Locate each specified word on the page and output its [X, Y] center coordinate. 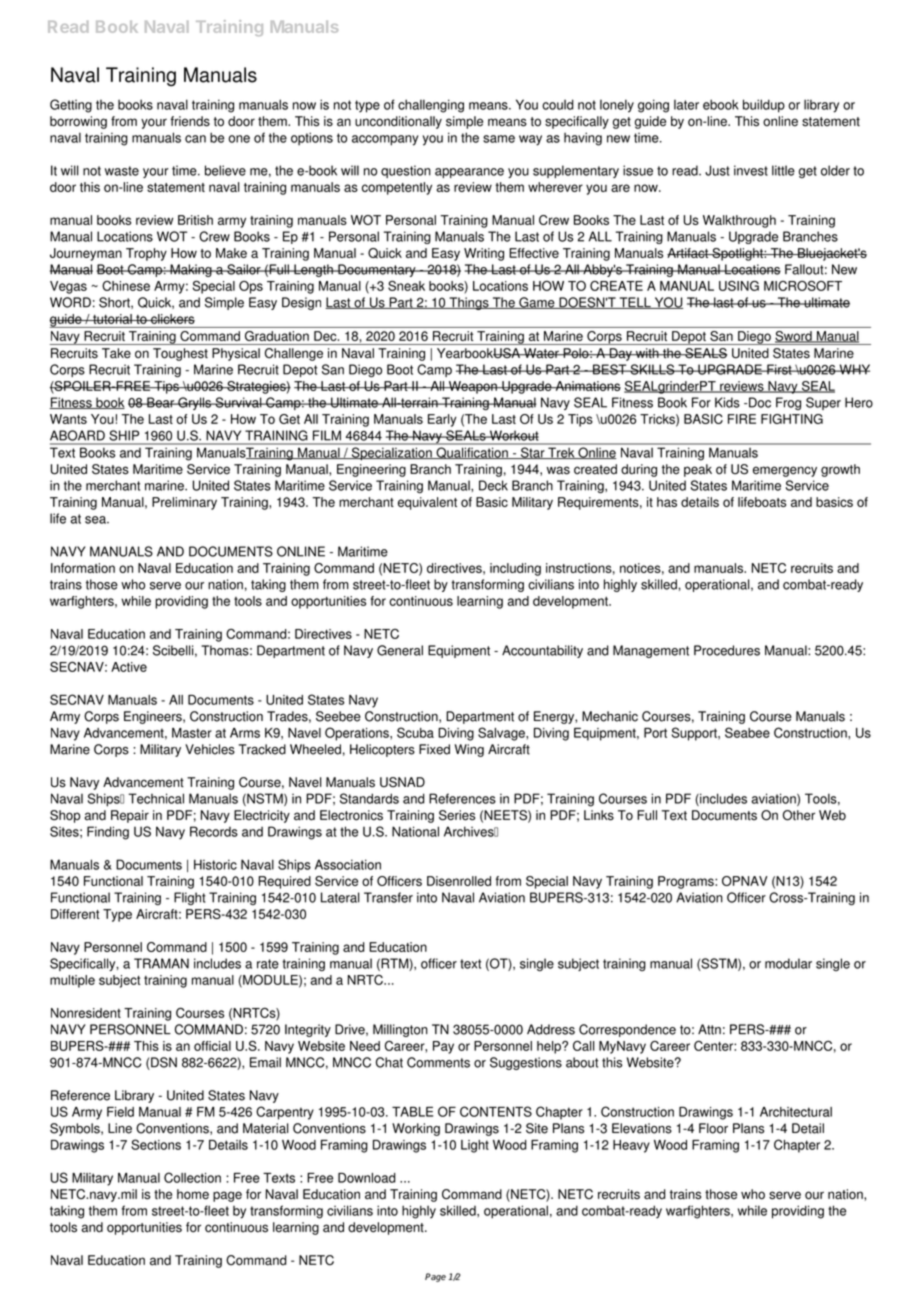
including [515, 569]
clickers [172, 319]
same [499, 139]
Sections [156, 1144]
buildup [764, 106]
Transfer [388, 897]
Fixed [434, 749]
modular [788, 963]
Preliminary [184, 503]
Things [469, 303]
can [195, 139]
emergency [785, 471]
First [779, 369]
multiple [72, 981]
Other [799, 815]
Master [192, 733]
